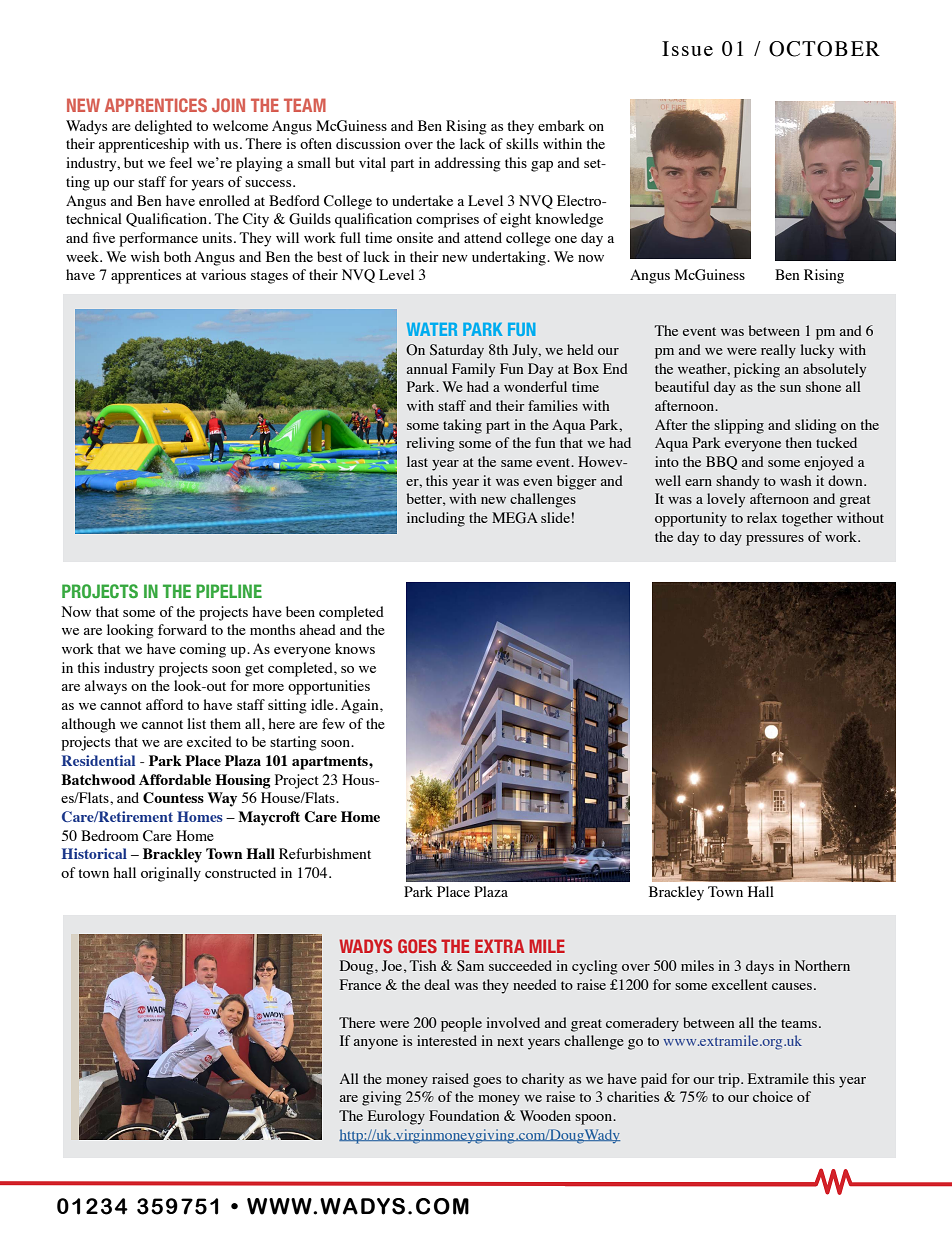  I want to click on various, so click(223, 274).
